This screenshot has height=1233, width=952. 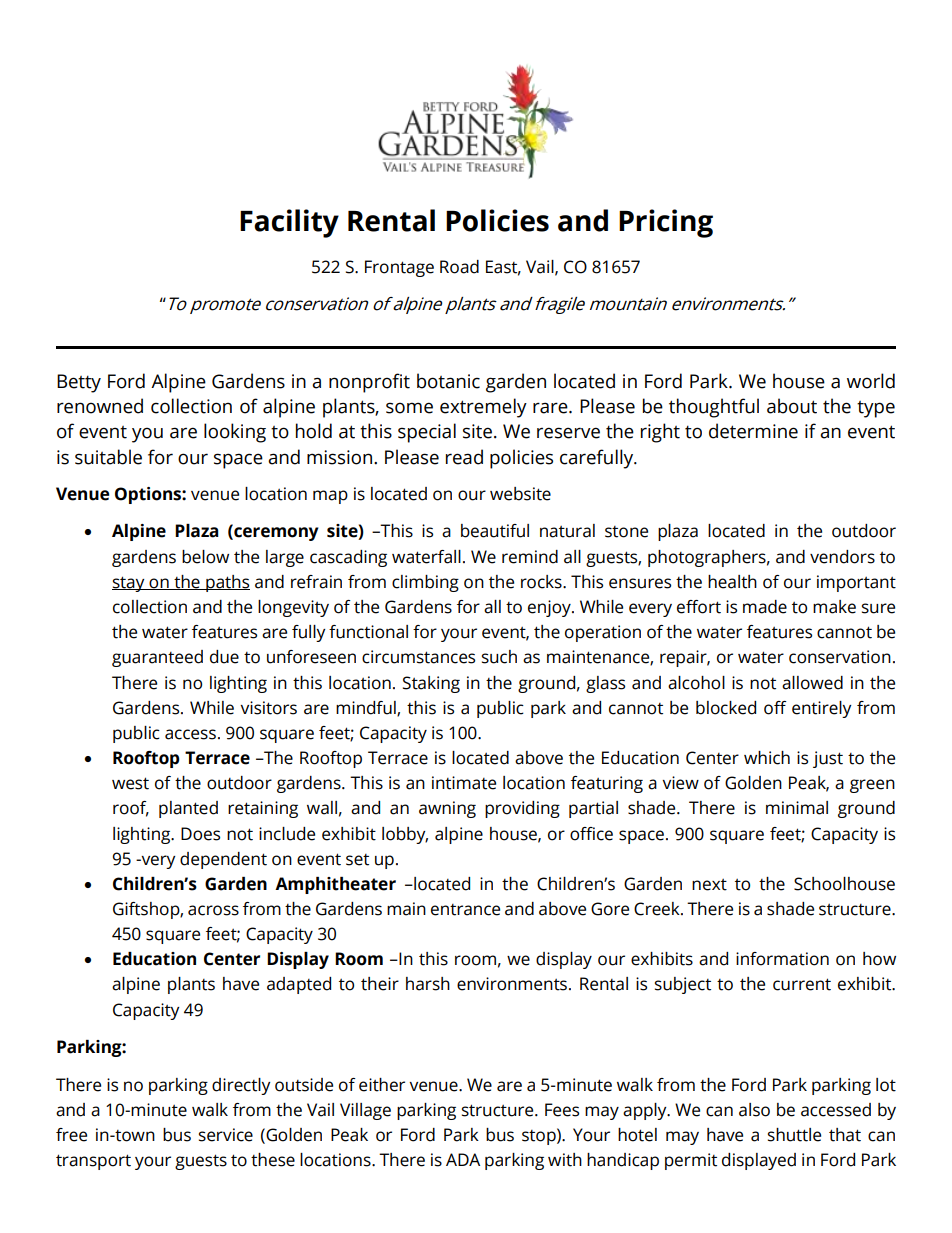 I want to click on vendors, so click(x=842, y=557).
